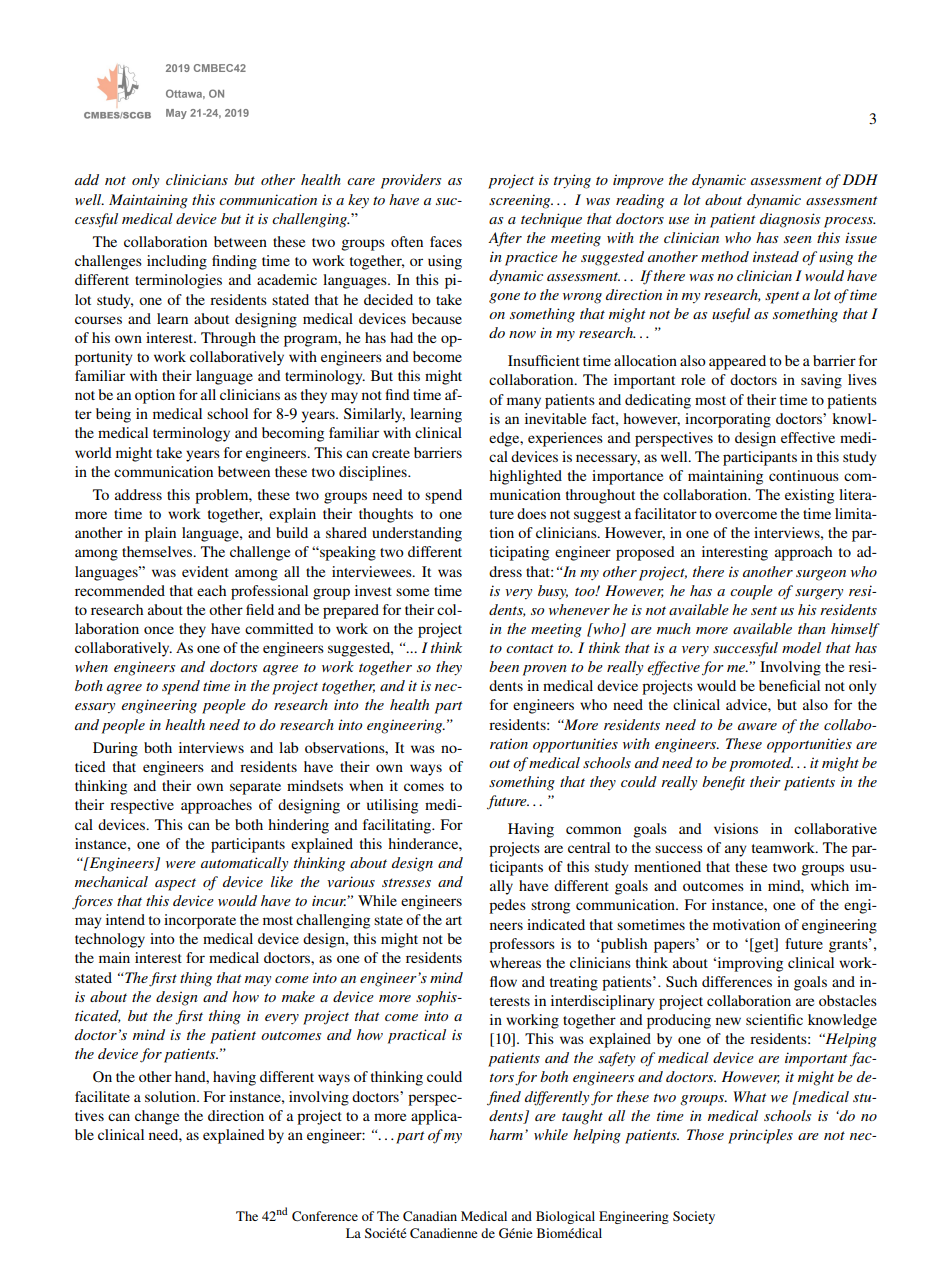  Describe the element at coordinates (157, 1117) in the document. I see `change` at that location.
